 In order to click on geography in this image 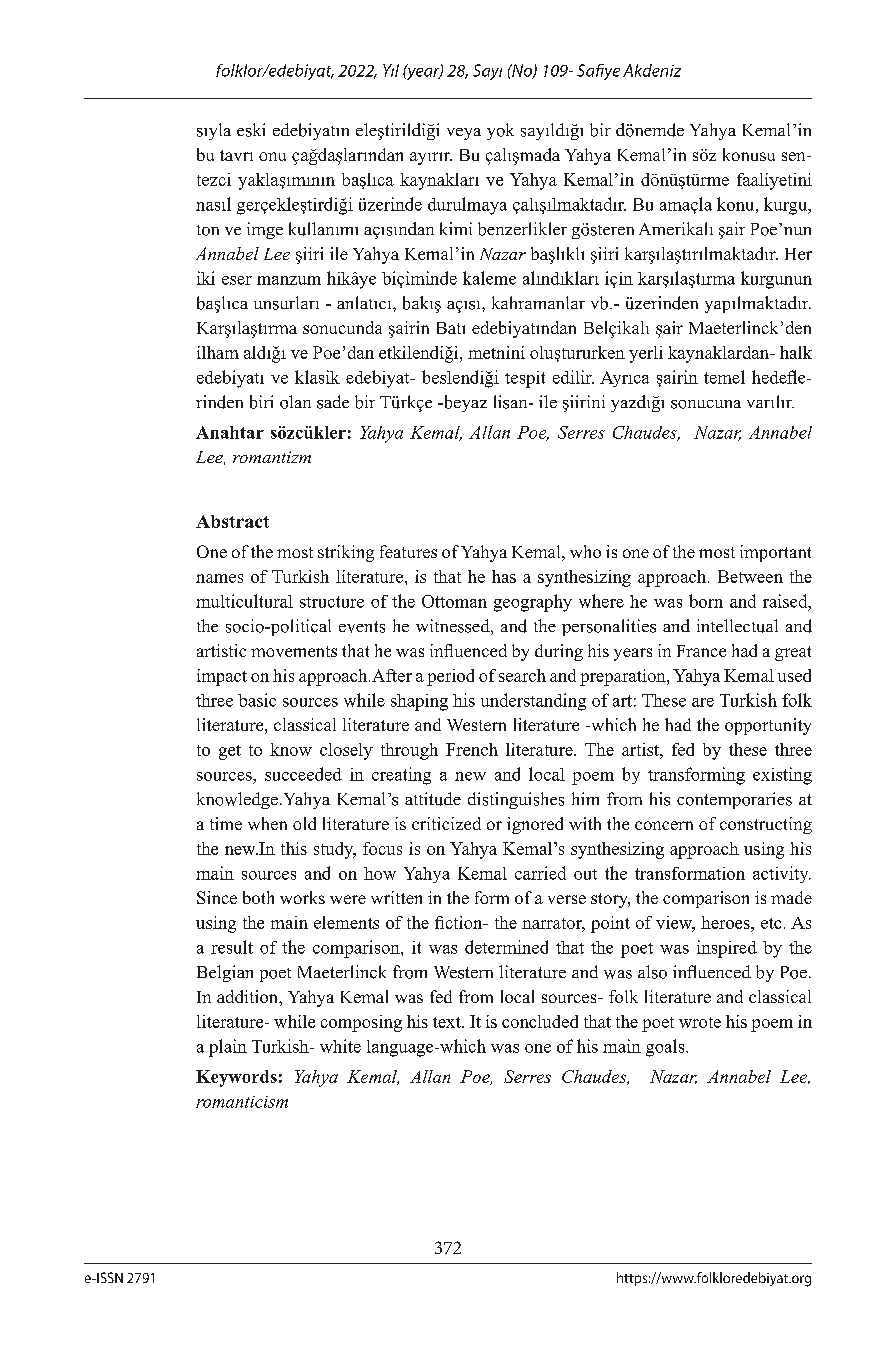, I will do `click(533, 603)`.
